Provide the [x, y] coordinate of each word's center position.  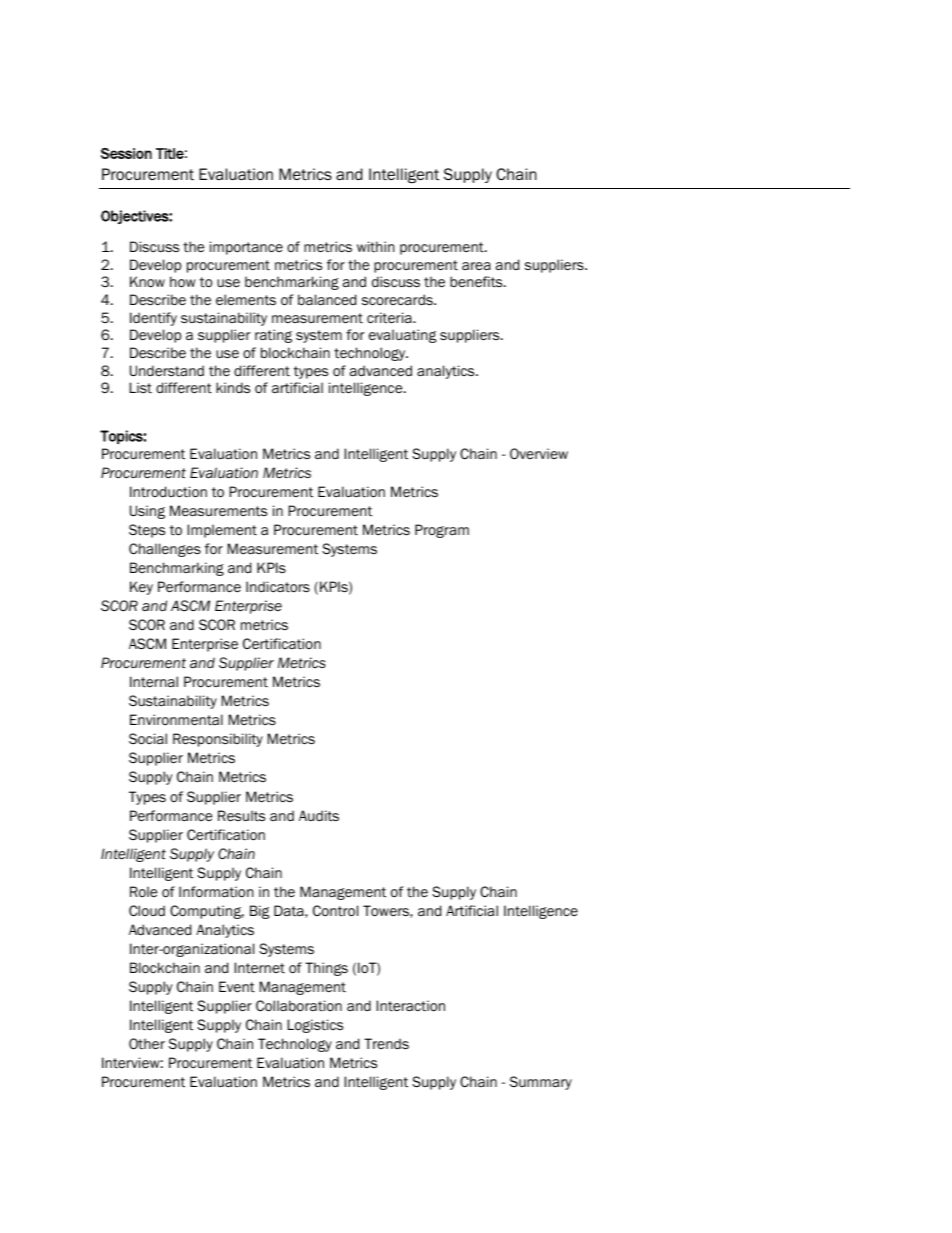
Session [126, 153]
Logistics [315, 1026]
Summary [541, 1083]
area [476, 266]
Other [147, 1044]
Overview [539, 453]
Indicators [278, 587]
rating [273, 336]
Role [143, 891]
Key [141, 588]
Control [335, 911]
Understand [167, 370]
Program [442, 531]
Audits [319, 815]
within [376, 246]
